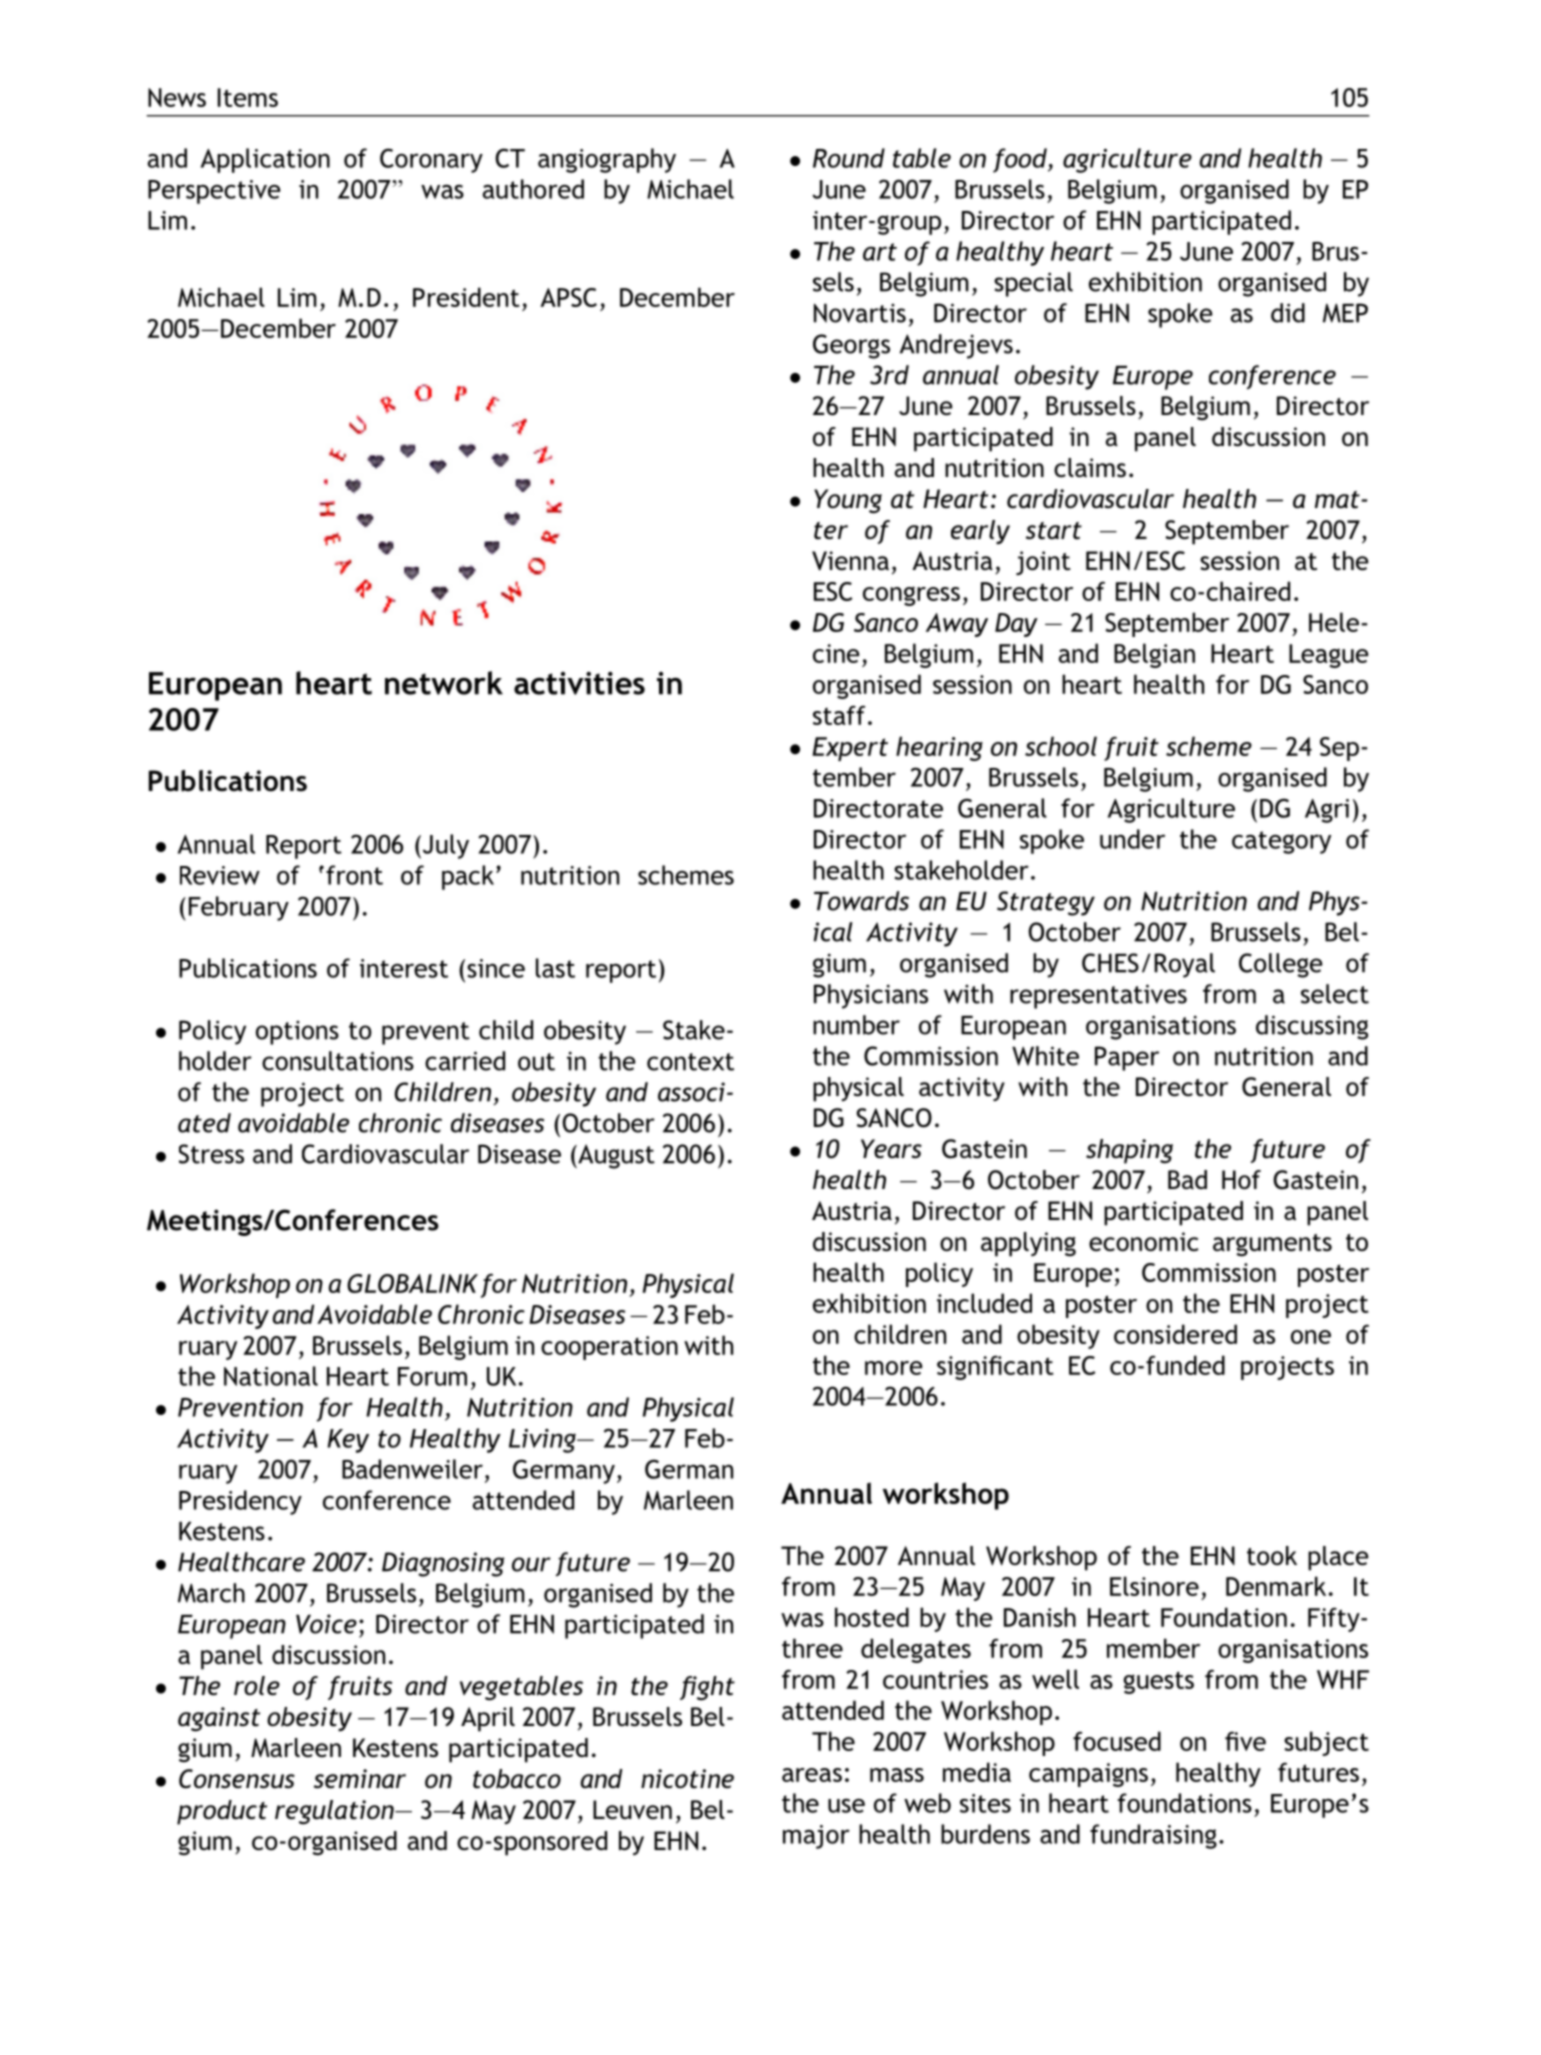  What do you see at coordinates (265, 160) in the screenshot?
I see `Application` at bounding box center [265, 160].
